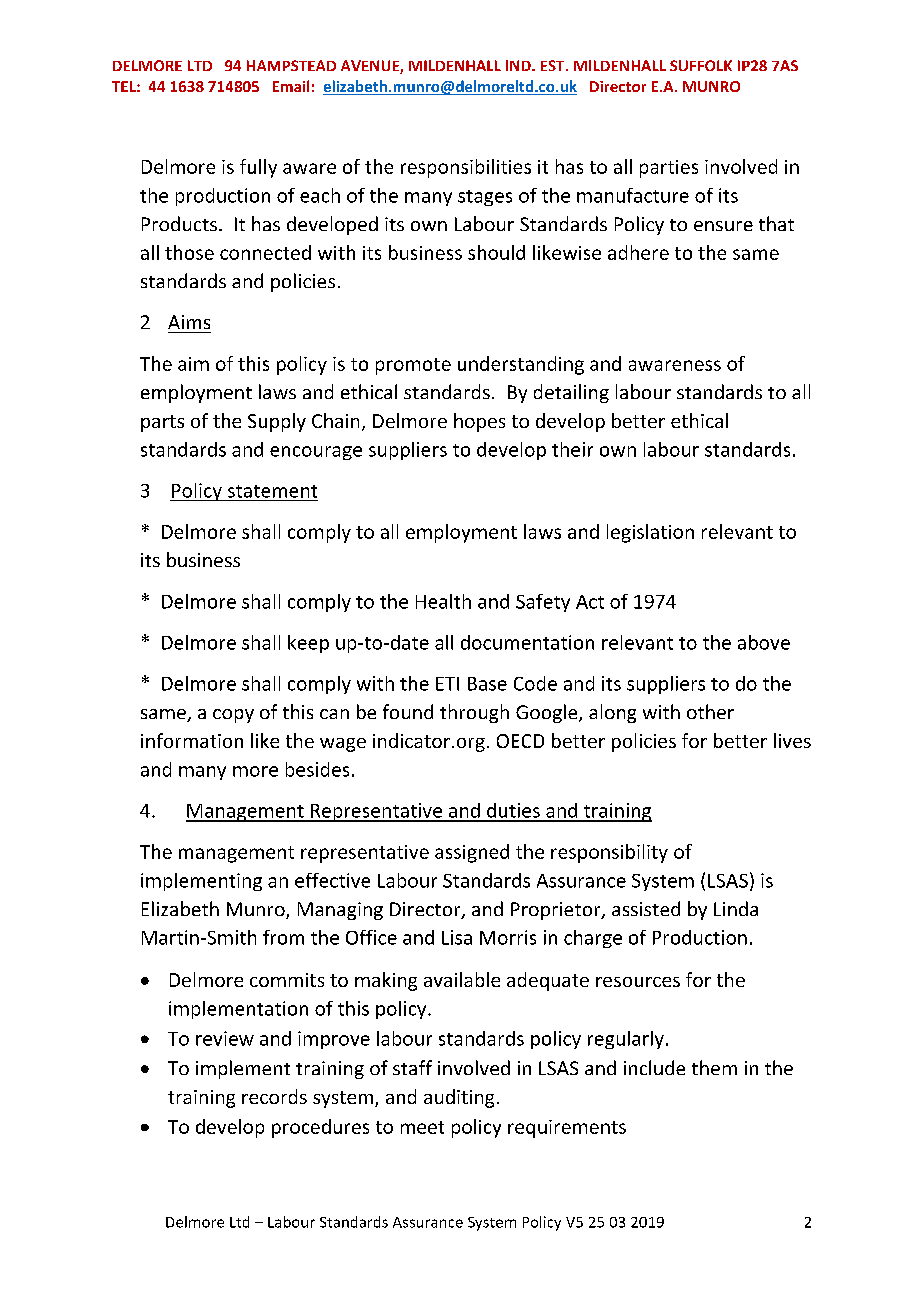  What do you see at coordinates (714, 1067) in the screenshot?
I see `them` at bounding box center [714, 1067].
